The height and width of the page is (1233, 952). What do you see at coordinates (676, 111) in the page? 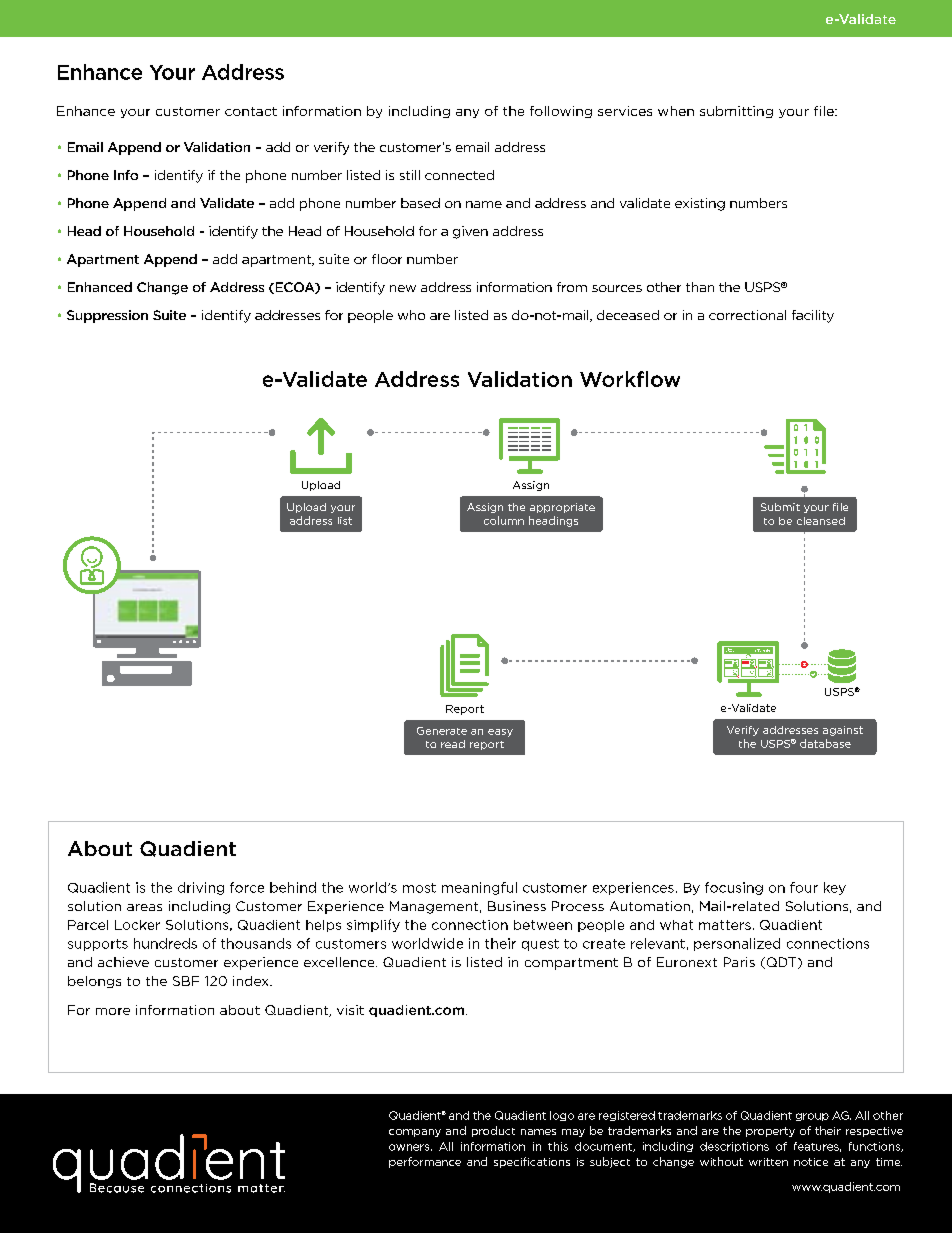
I see `when` at bounding box center [676, 111].
